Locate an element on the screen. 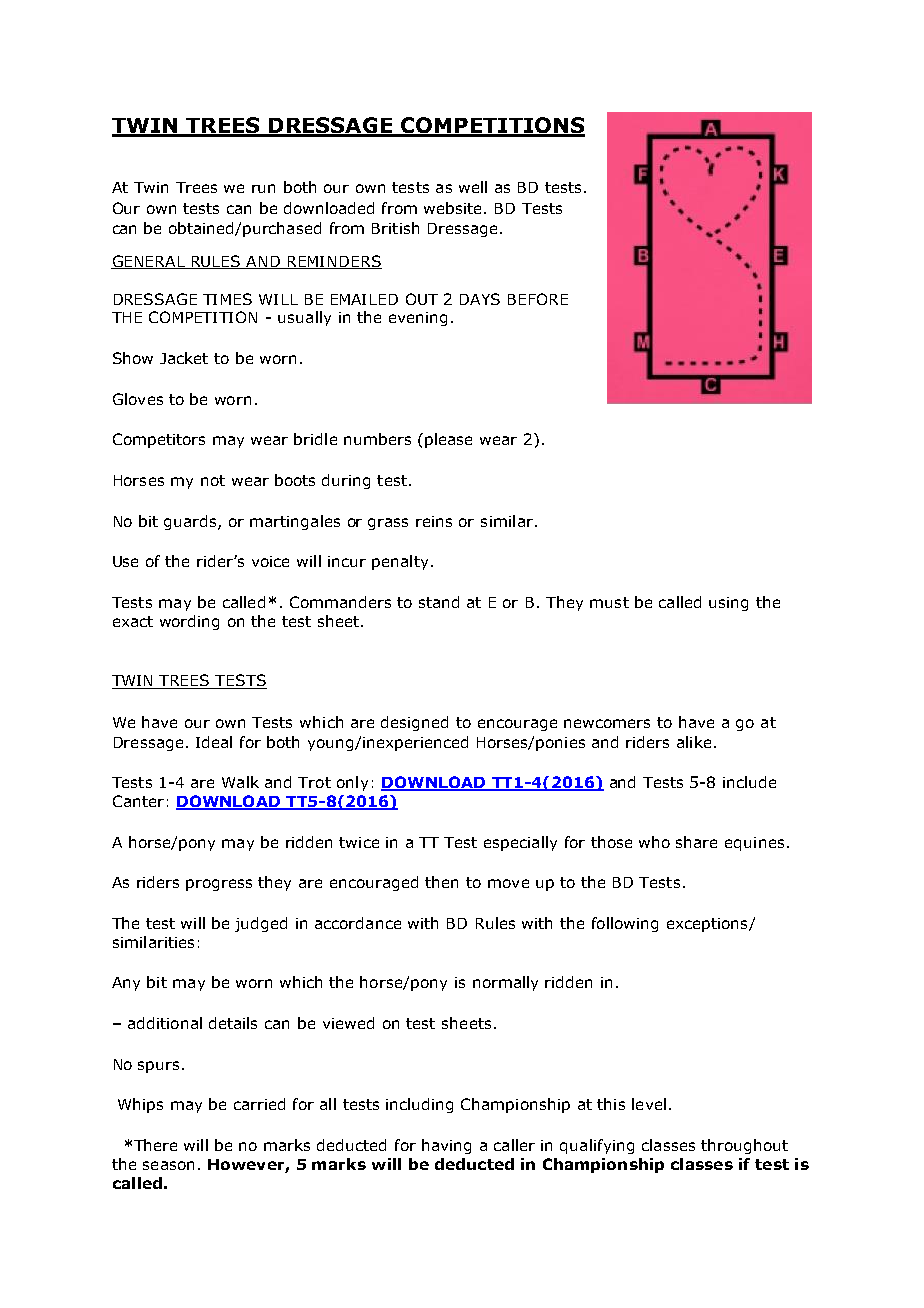 The image size is (924, 1308). share is located at coordinates (696, 842).
